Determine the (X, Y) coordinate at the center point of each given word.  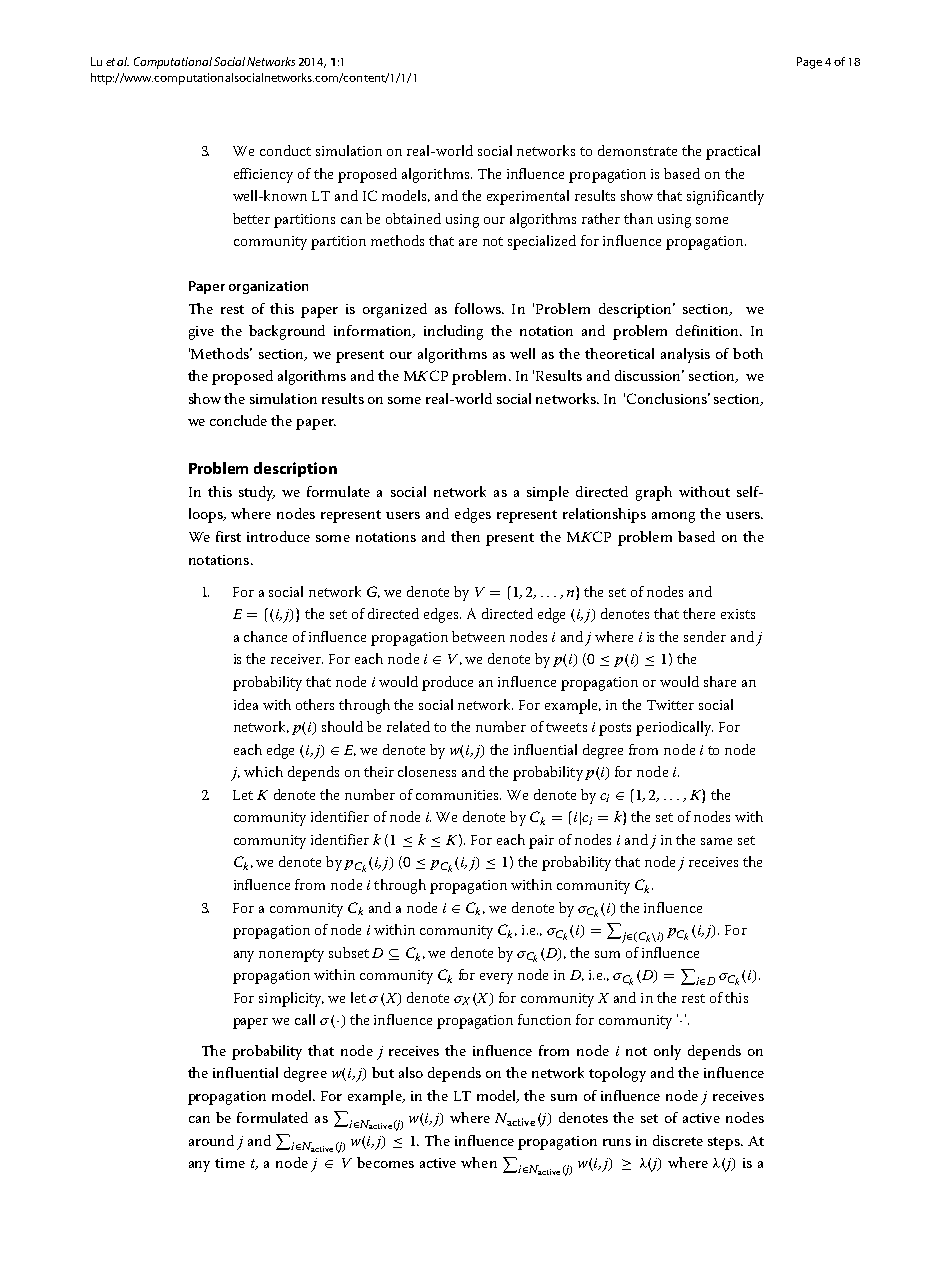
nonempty (291, 955)
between (478, 636)
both (748, 353)
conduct (285, 150)
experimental (528, 197)
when (479, 1162)
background (287, 332)
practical (733, 152)
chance (265, 636)
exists (738, 614)
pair (541, 842)
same (716, 841)
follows (479, 308)
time (230, 1163)
